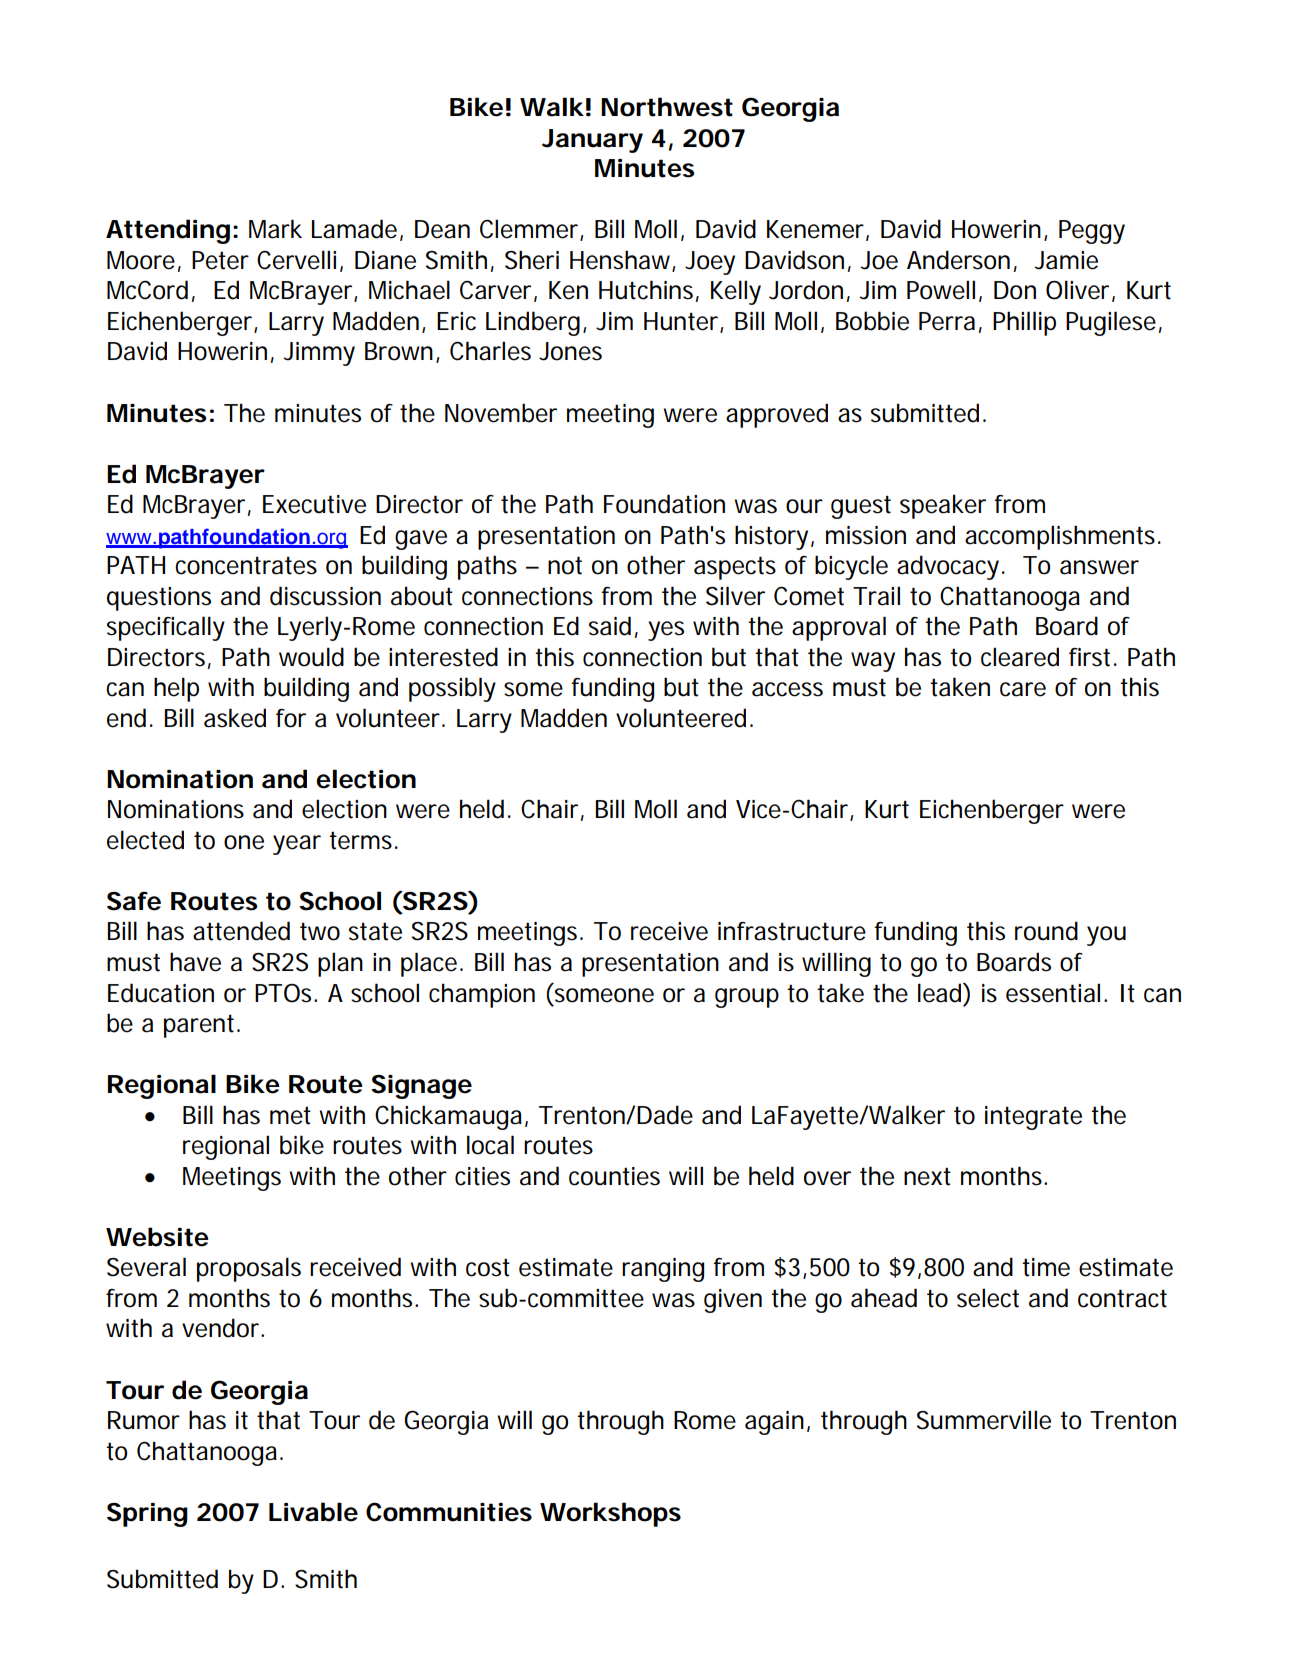 The height and width of the document is (1669, 1289). I want to click on Peggy, so click(1092, 232).
